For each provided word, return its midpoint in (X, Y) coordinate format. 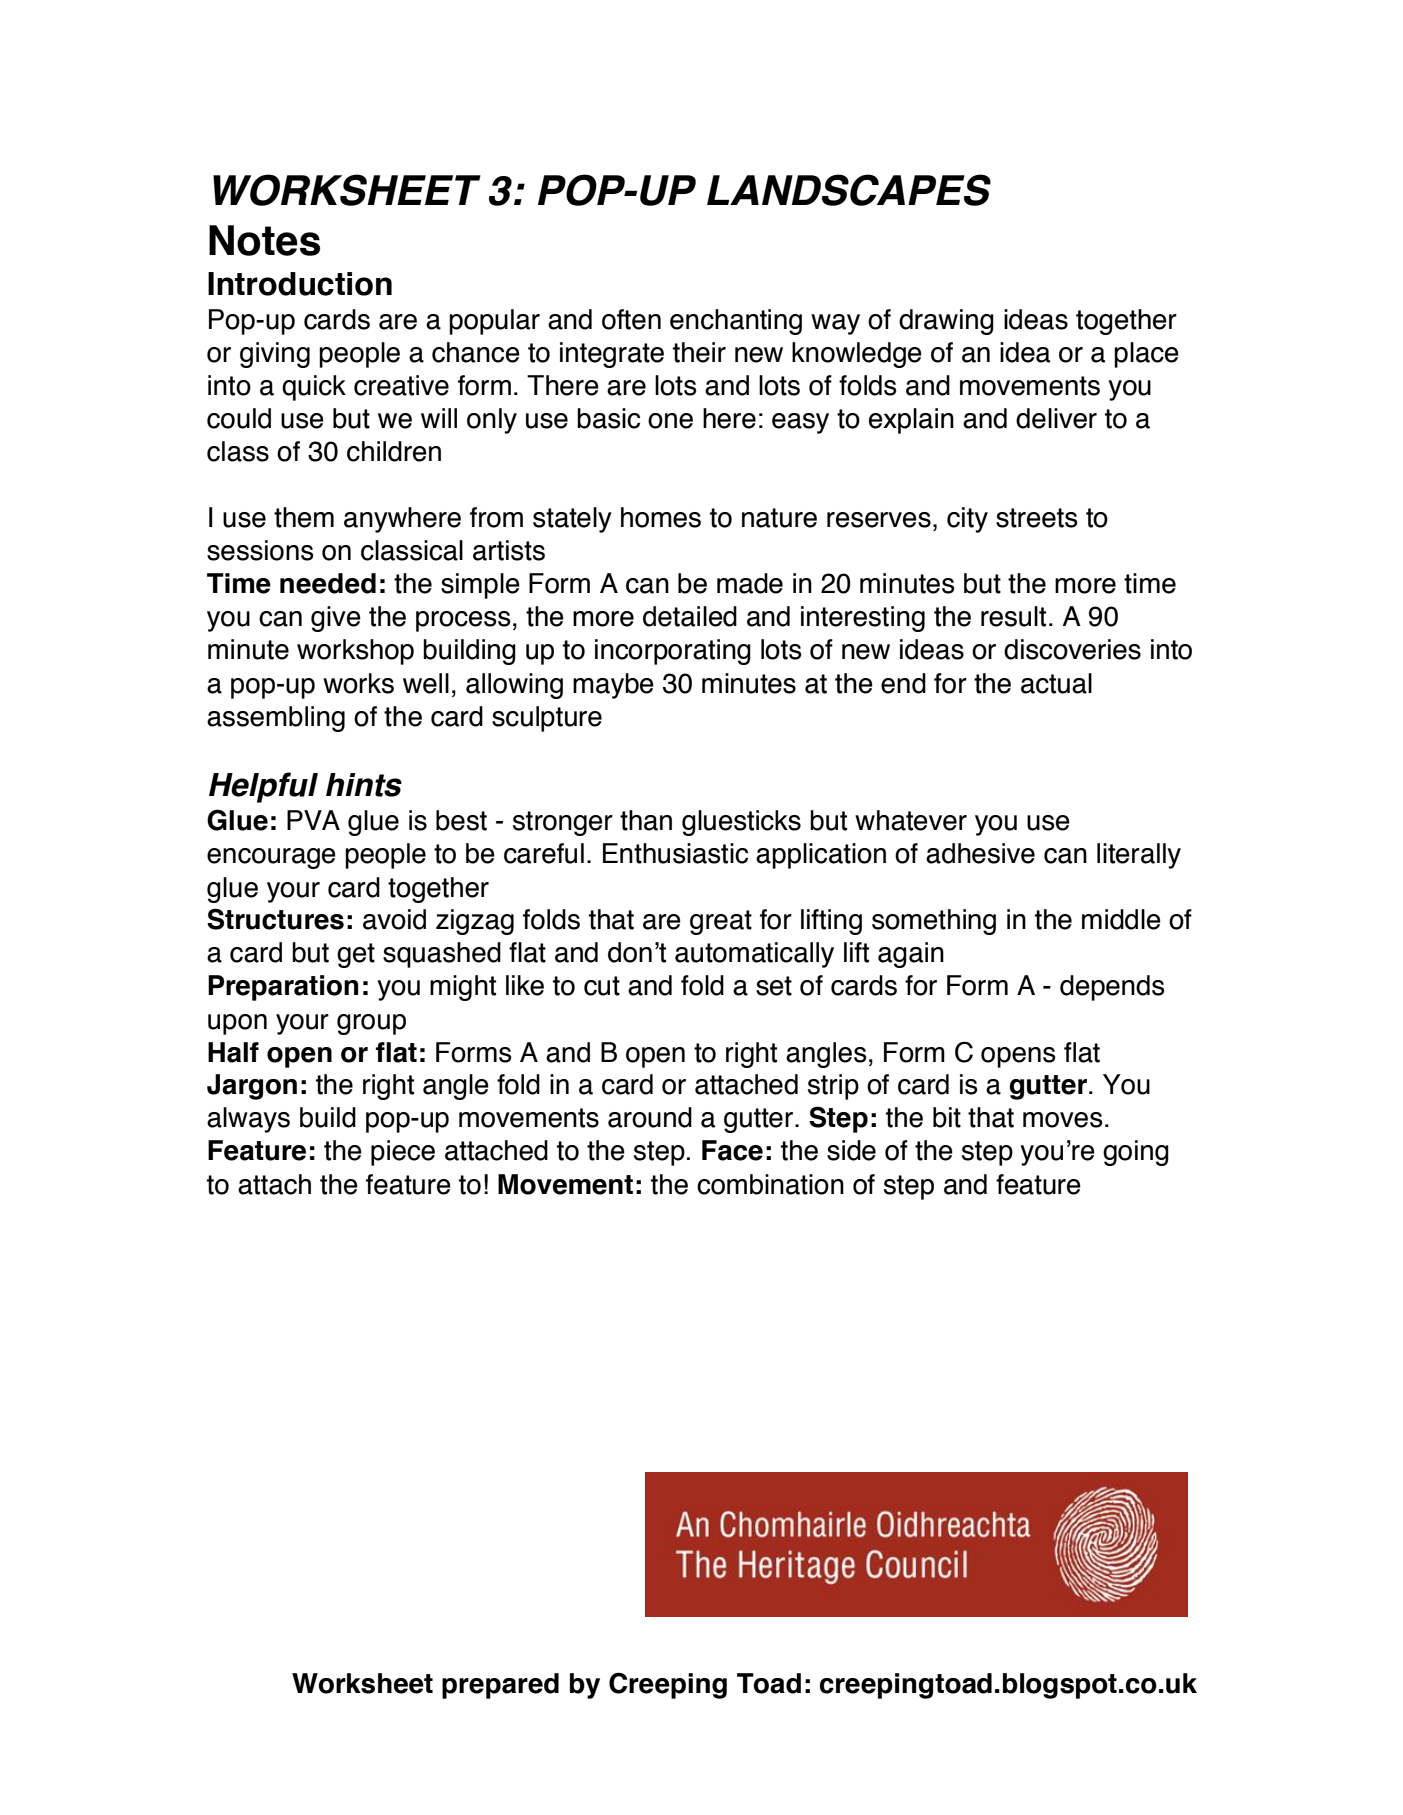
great (721, 922)
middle (1121, 919)
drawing (946, 322)
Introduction (300, 284)
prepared (500, 1686)
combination (770, 1184)
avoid (394, 919)
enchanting (736, 322)
